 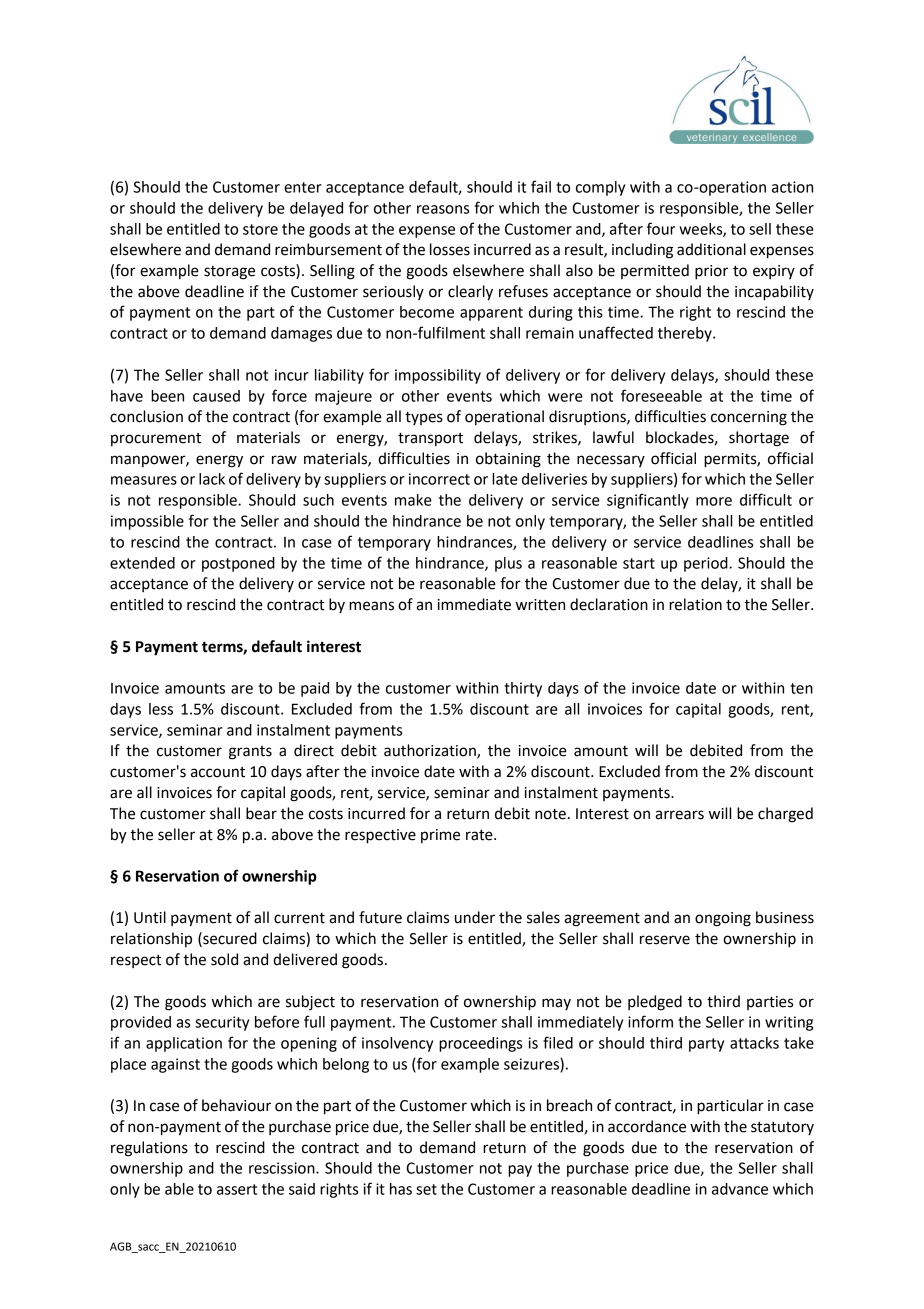 What do you see at coordinates (609, 604) in the screenshot?
I see `declaration` at bounding box center [609, 604].
